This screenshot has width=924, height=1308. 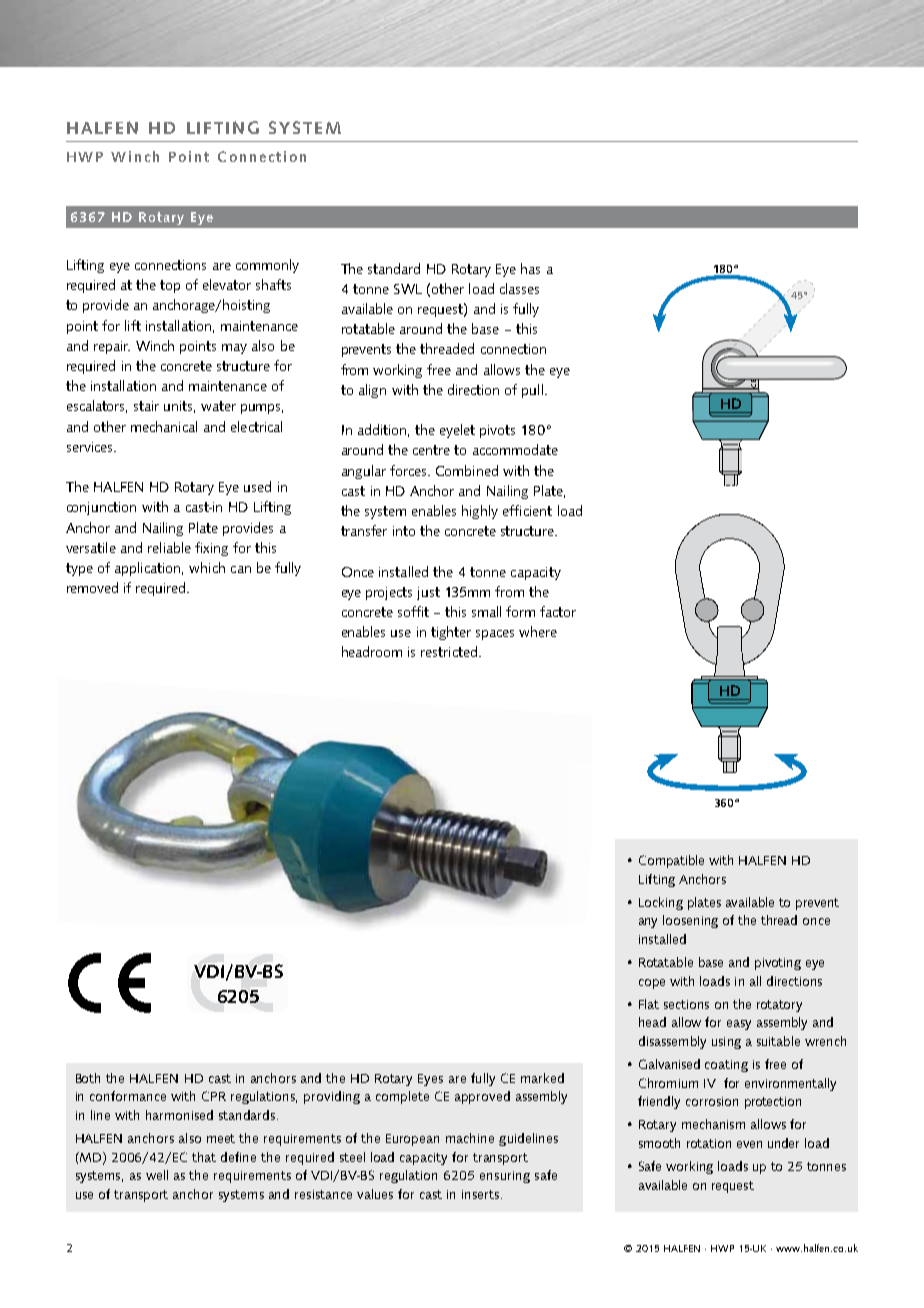 I want to click on European, so click(x=412, y=1140).
